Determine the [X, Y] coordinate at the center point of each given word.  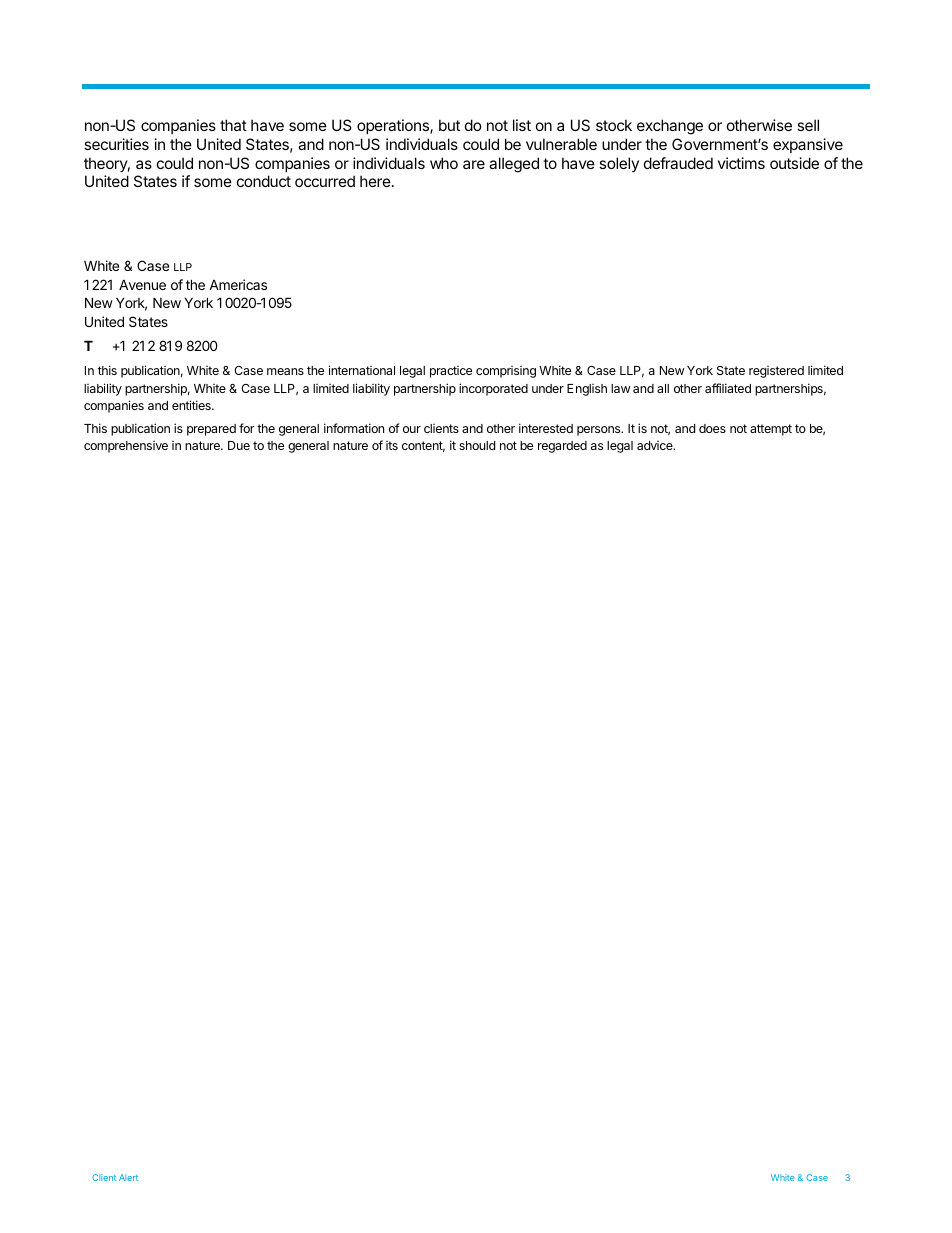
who [444, 163]
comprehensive [126, 447]
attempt [771, 430]
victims [741, 163]
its [392, 445]
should [477, 445]
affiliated [728, 388]
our [412, 429]
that [233, 125]
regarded [562, 447]
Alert [128, 1177]
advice [656, 445]
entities [192, 405]
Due [239, 445]
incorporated [493, 389]
